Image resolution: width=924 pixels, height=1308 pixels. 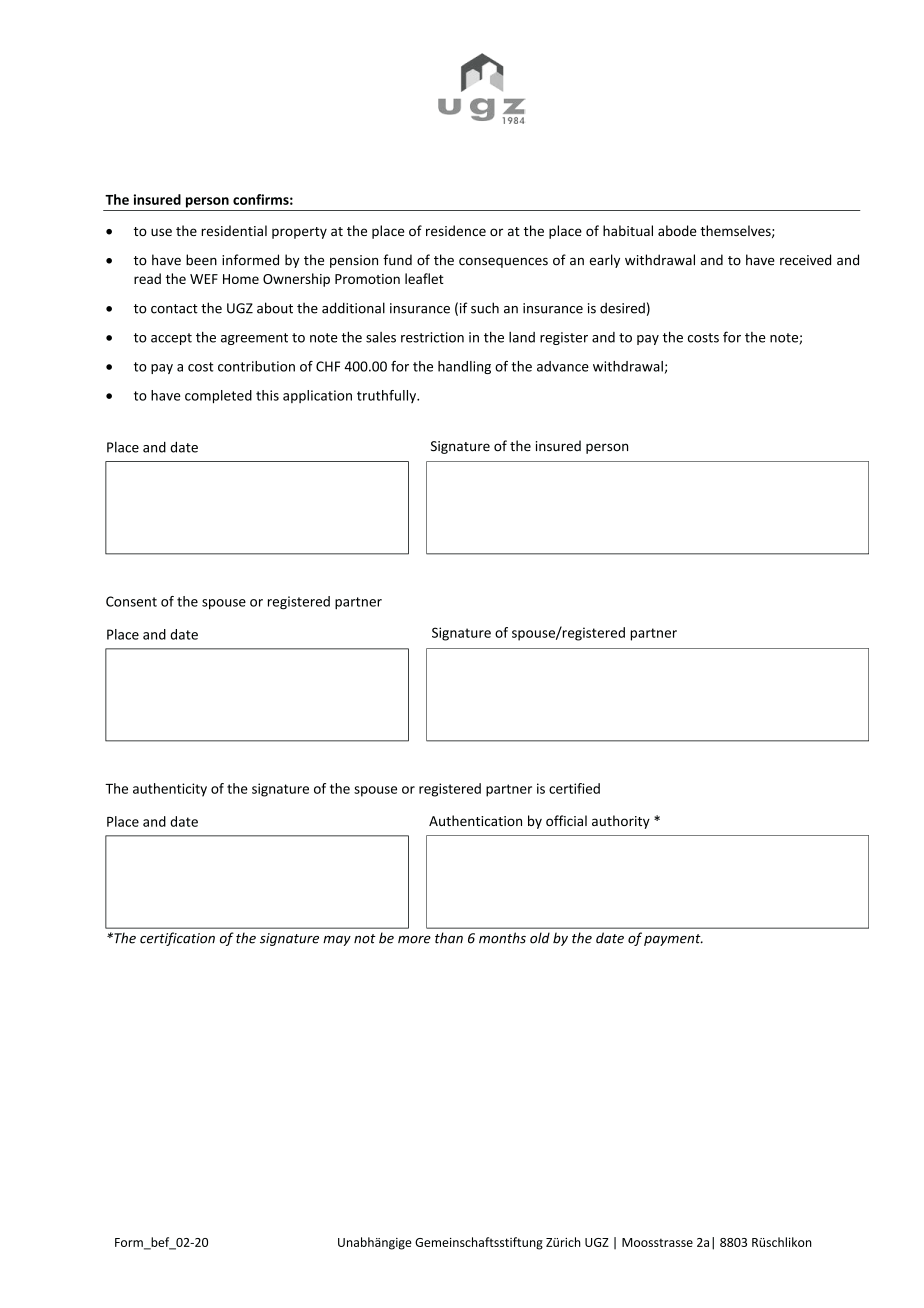 I want to click on than, so click(x=449, y=938).
